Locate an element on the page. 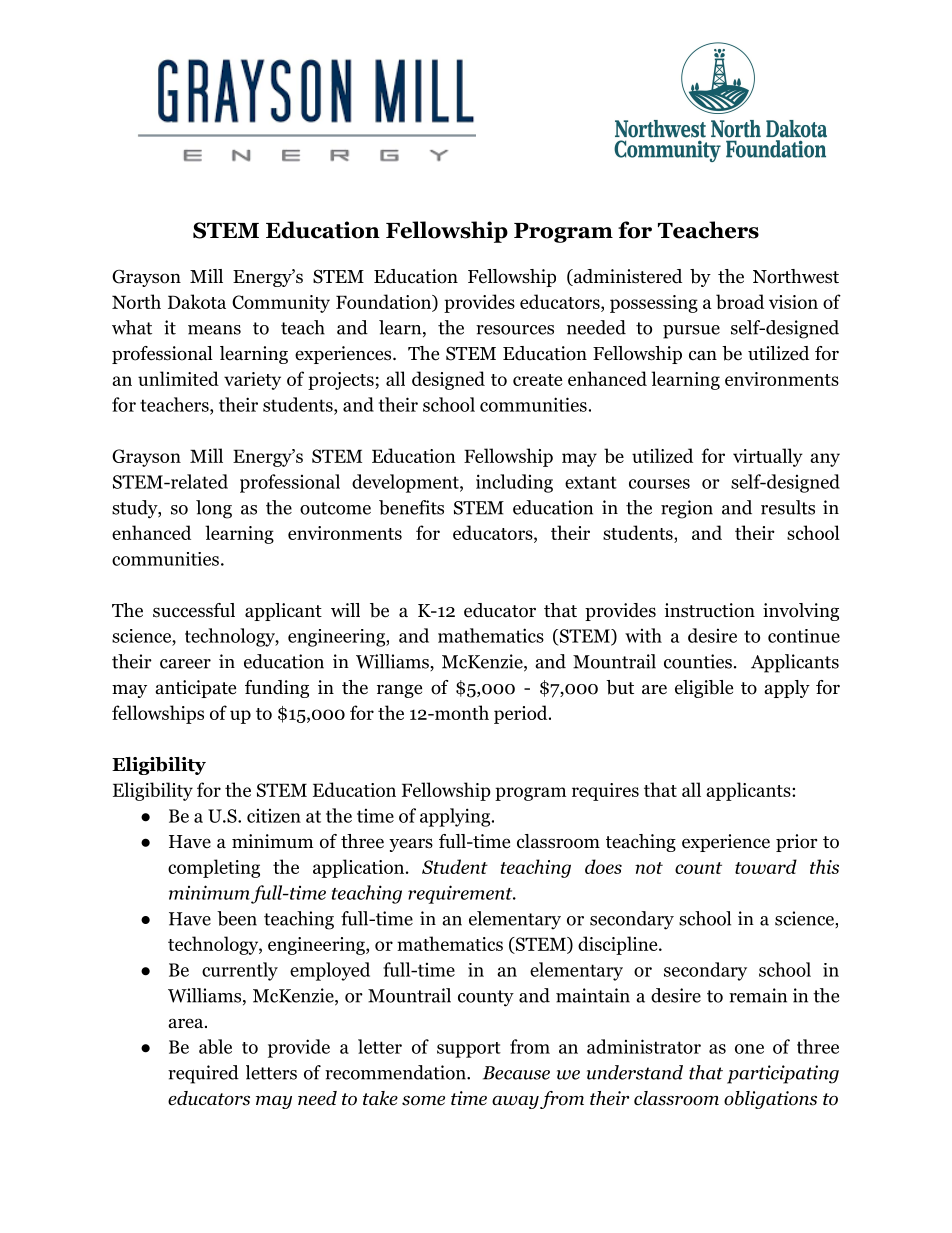 The height and width of the document is (1233, 952). benefits is located at coordinates (411, 507).
